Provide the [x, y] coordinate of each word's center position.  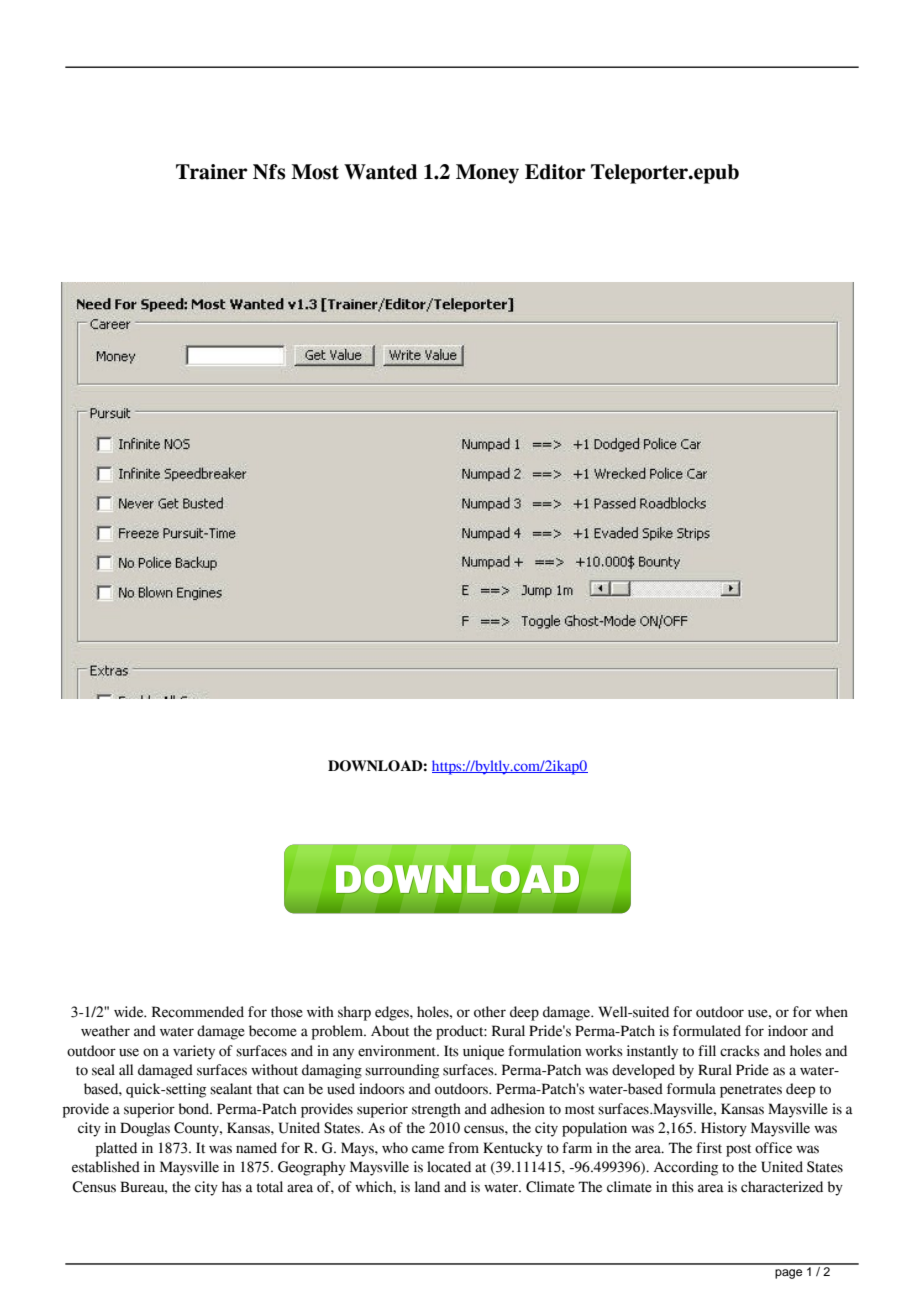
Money [487, 174]
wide [130, 1012]
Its [451, 1051]
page [788, 1274]
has [232, 1187]
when [831, 1012]
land [427, 1187]
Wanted [380, 172]
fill [707, 1050]
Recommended [198, 1012]
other [490, 1012]
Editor [555, 172]
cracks [740, 1051]
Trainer [212, 172]
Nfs [269, 172]
